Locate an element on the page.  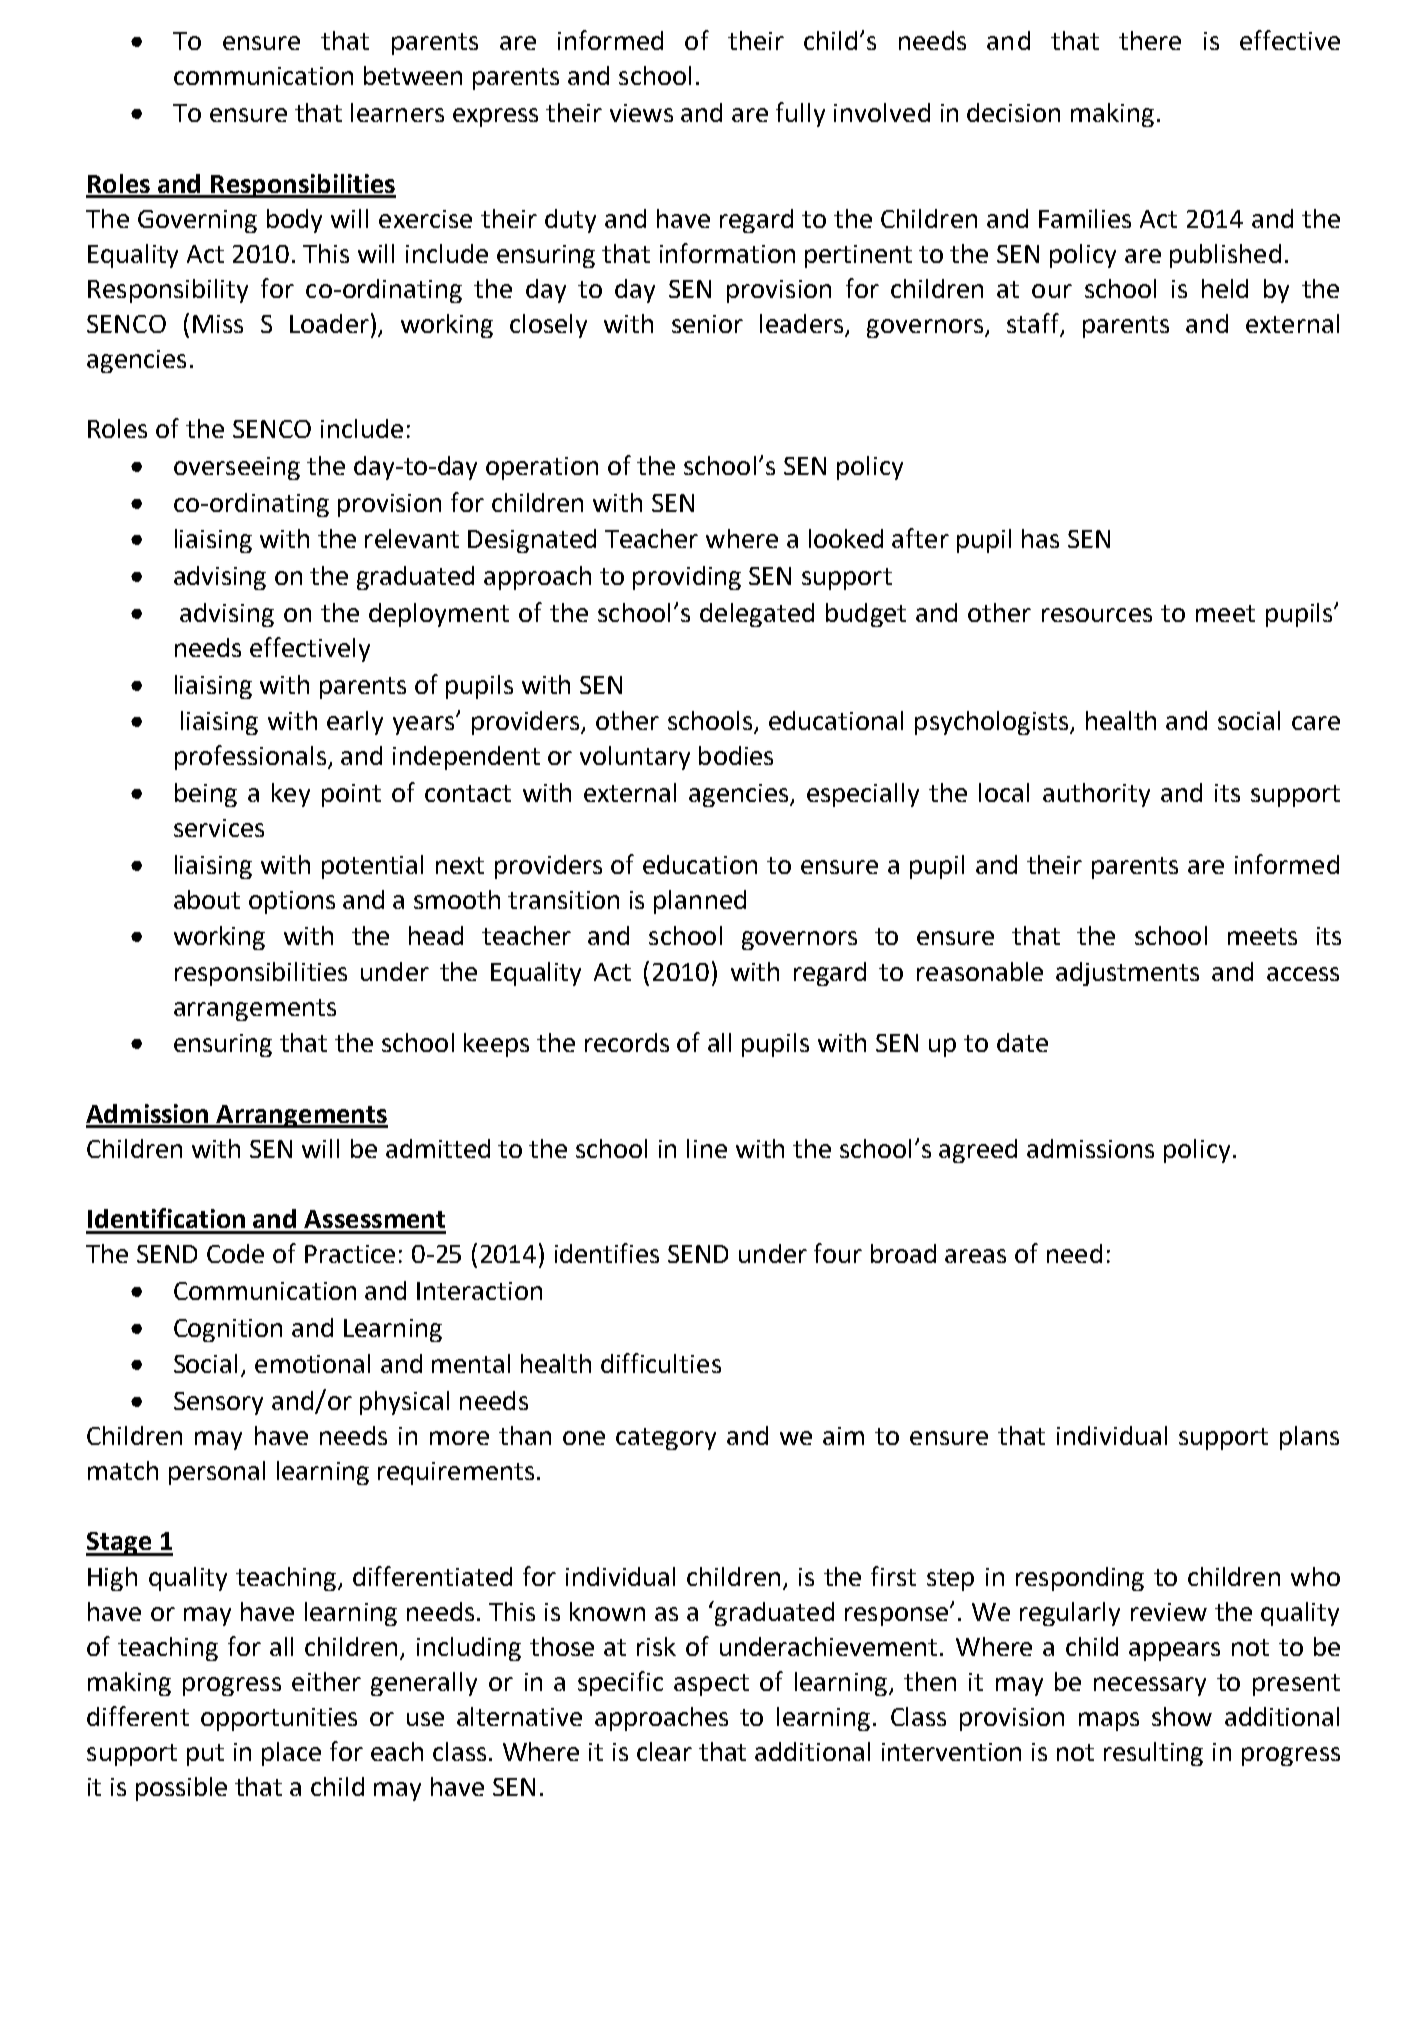
agreed is located at coordinates (978, 1151).
